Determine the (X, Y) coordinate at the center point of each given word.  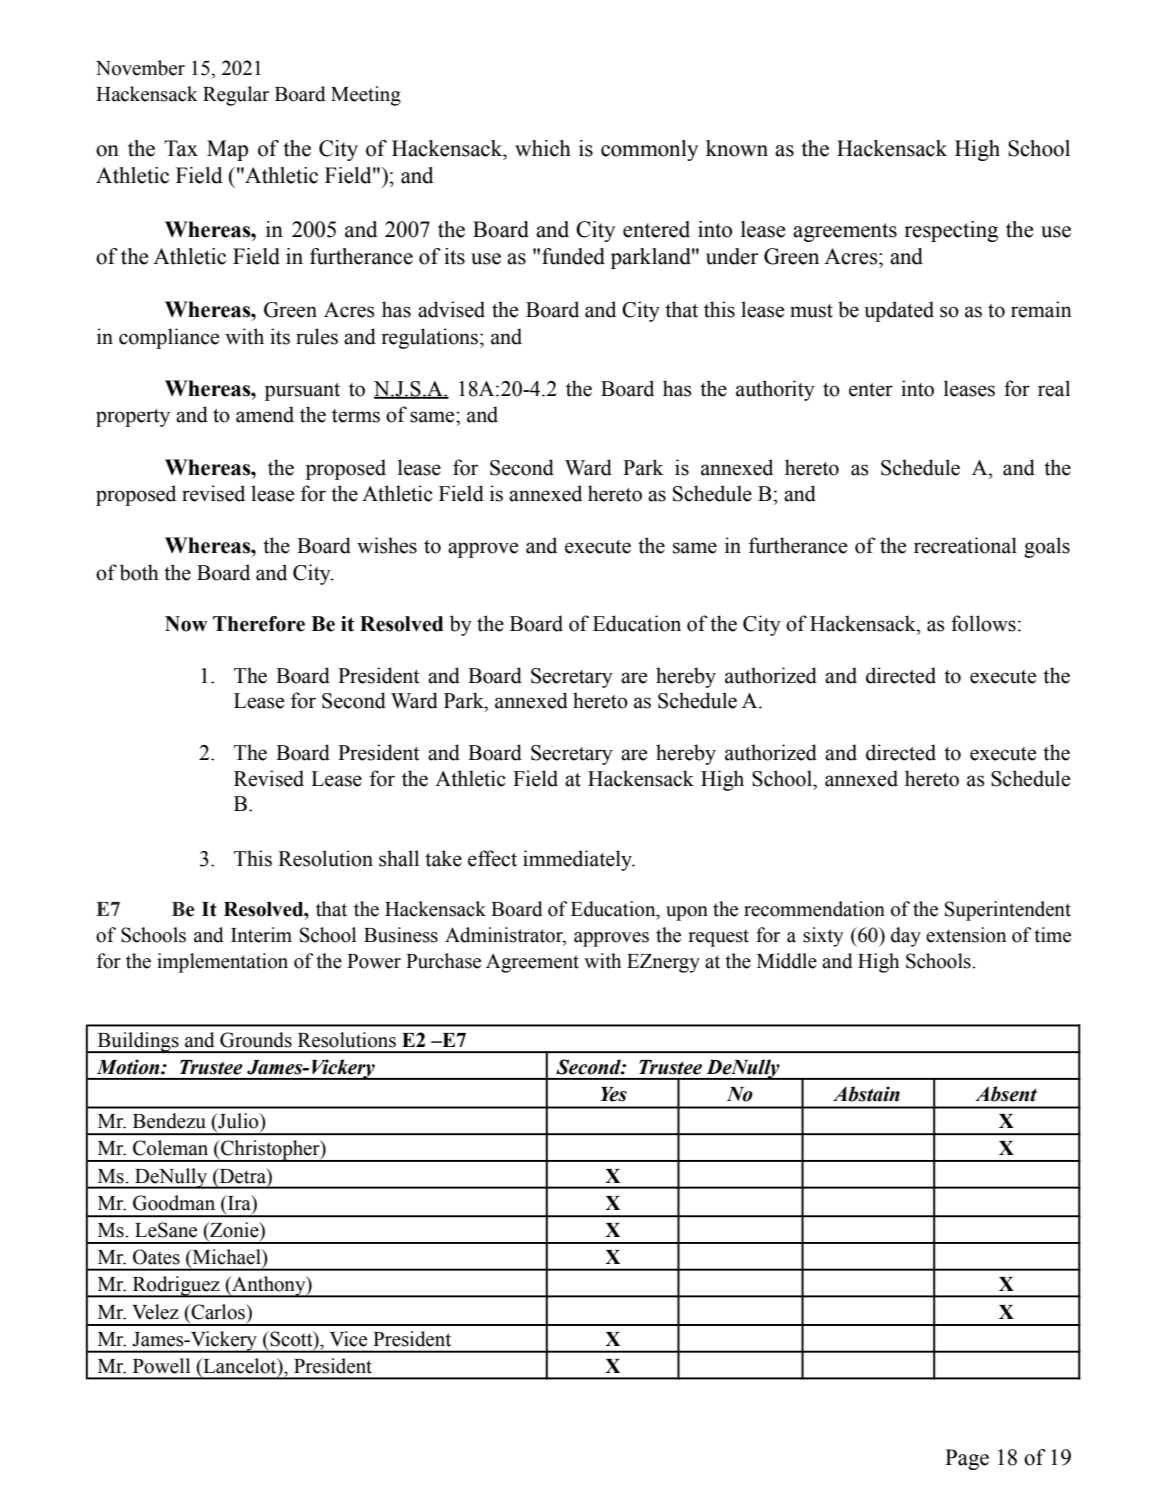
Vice (348, 1339)
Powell (161, 1366)
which (543, 148)
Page (967, 1459)
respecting (951, 231)
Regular (236, 96)
